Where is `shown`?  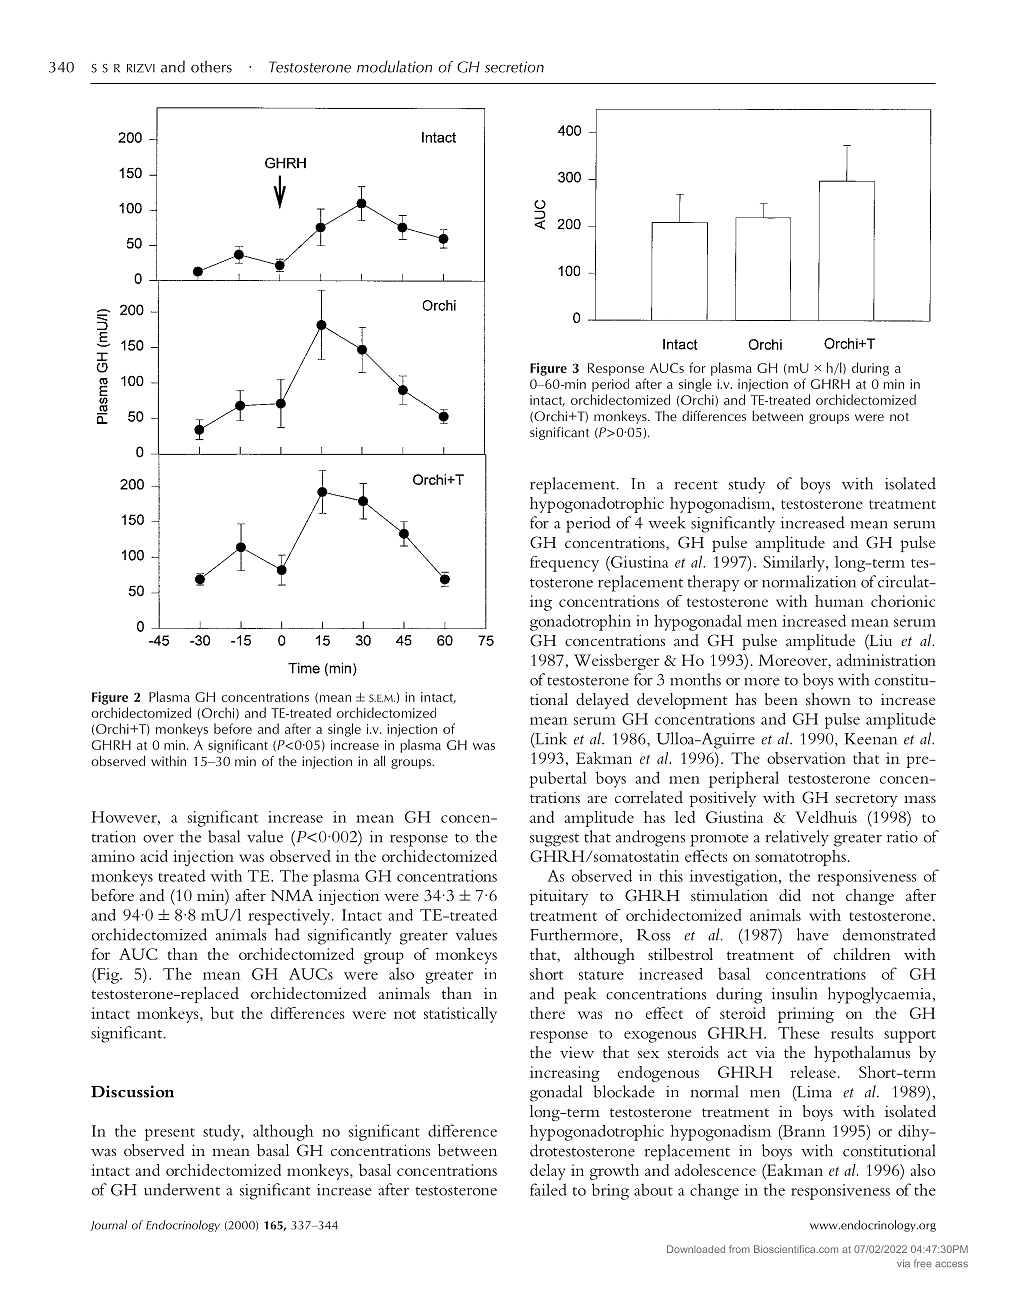 shown is located at coordinates (828, 699).
